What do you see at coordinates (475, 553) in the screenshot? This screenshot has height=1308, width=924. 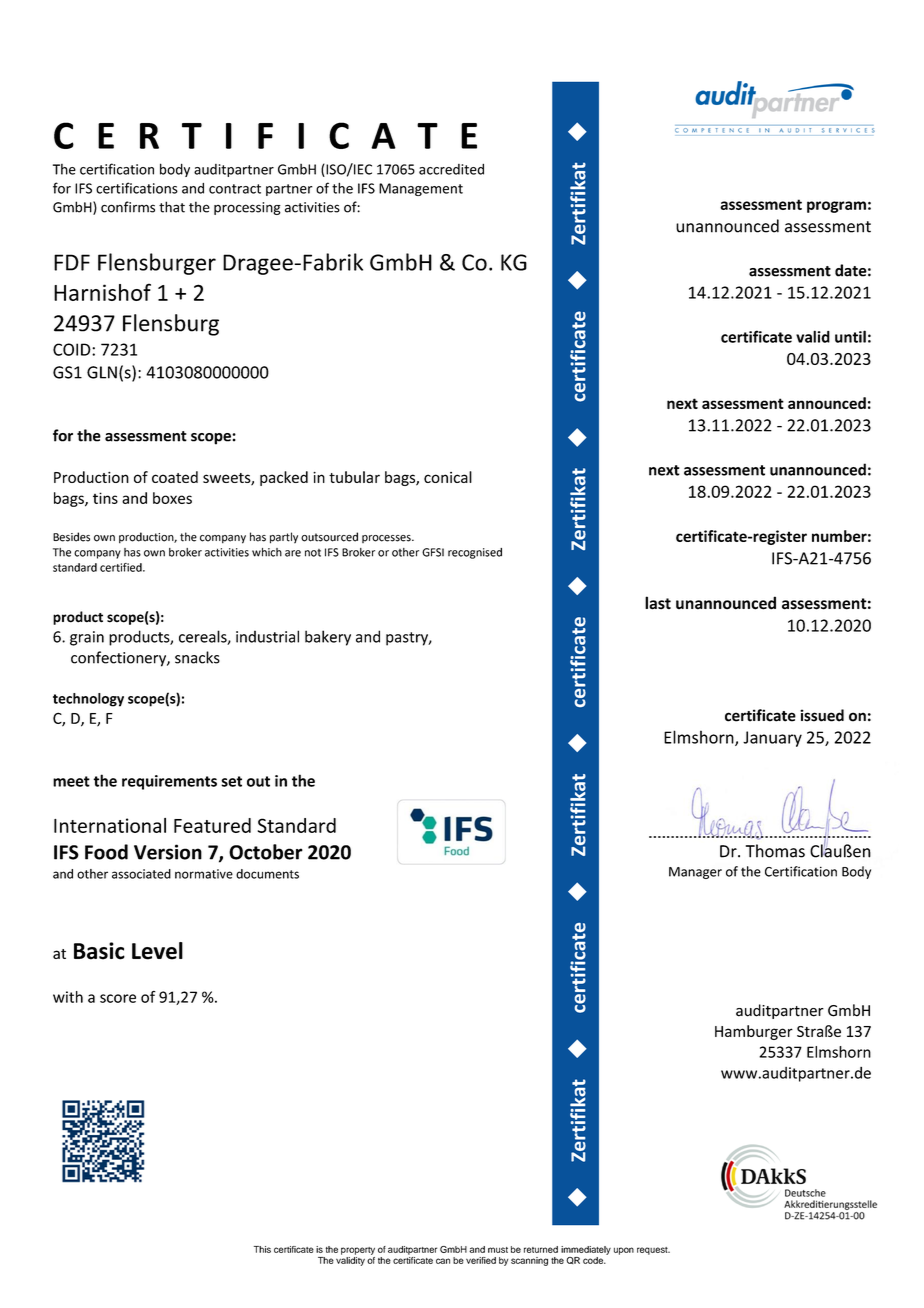 I see `recognised` at bounding box center [475, 553].
